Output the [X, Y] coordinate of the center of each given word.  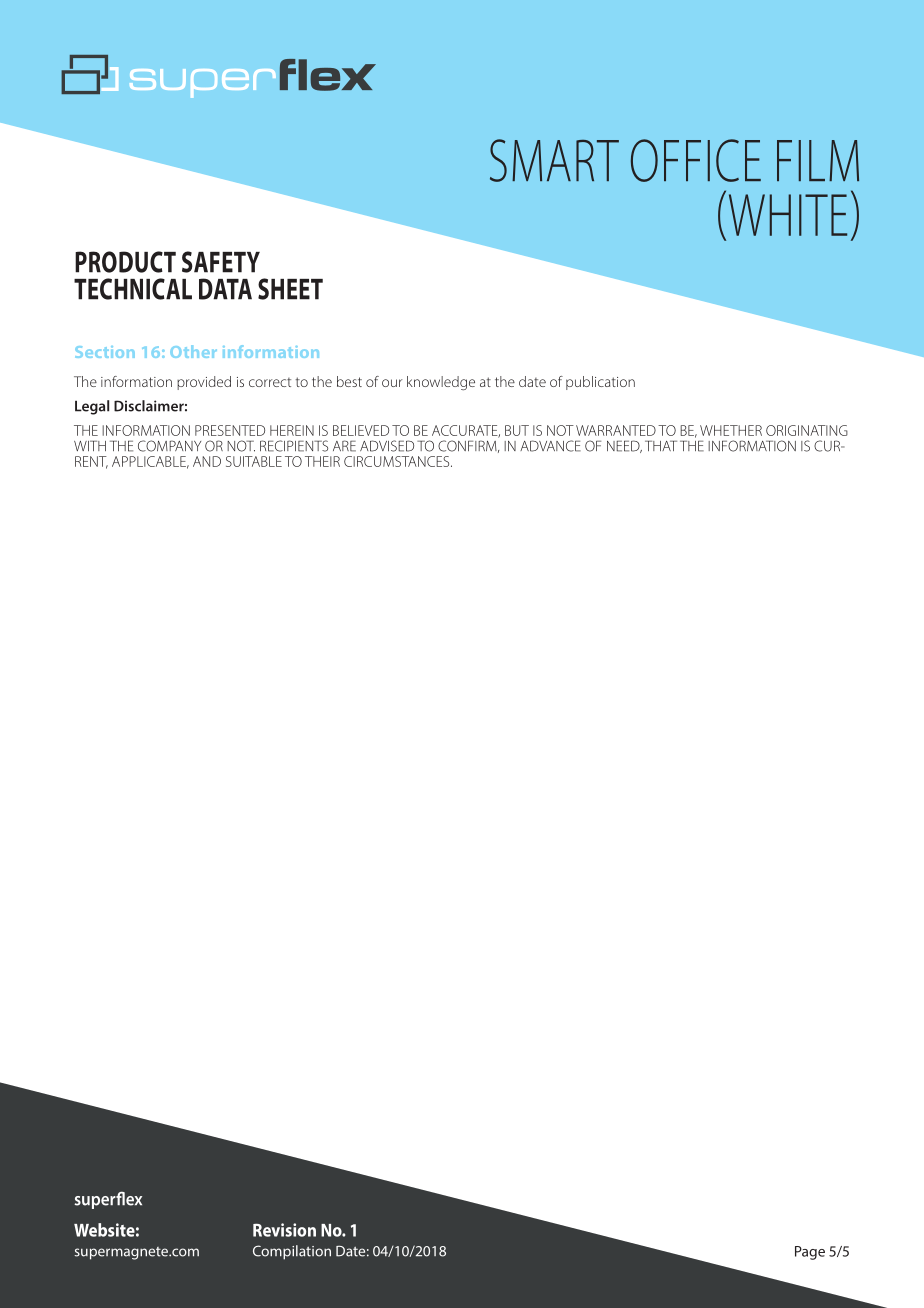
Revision [284, 1230]
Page [810, 1253]
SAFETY [221, 262]
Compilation [292, 1252]
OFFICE [696, 160]
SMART [554, 160]
